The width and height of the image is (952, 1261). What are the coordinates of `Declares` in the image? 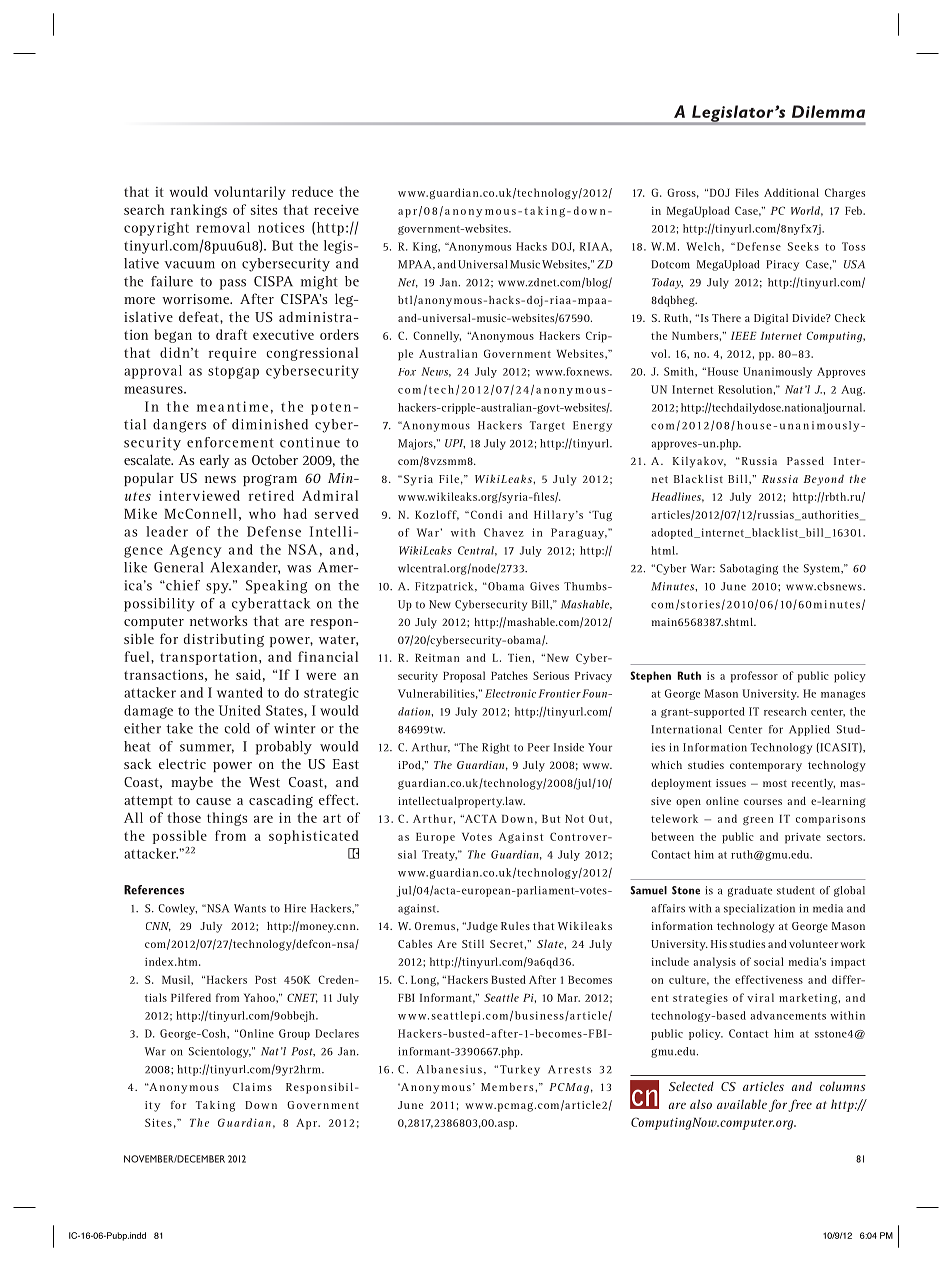 It's located at (337, 1033).
